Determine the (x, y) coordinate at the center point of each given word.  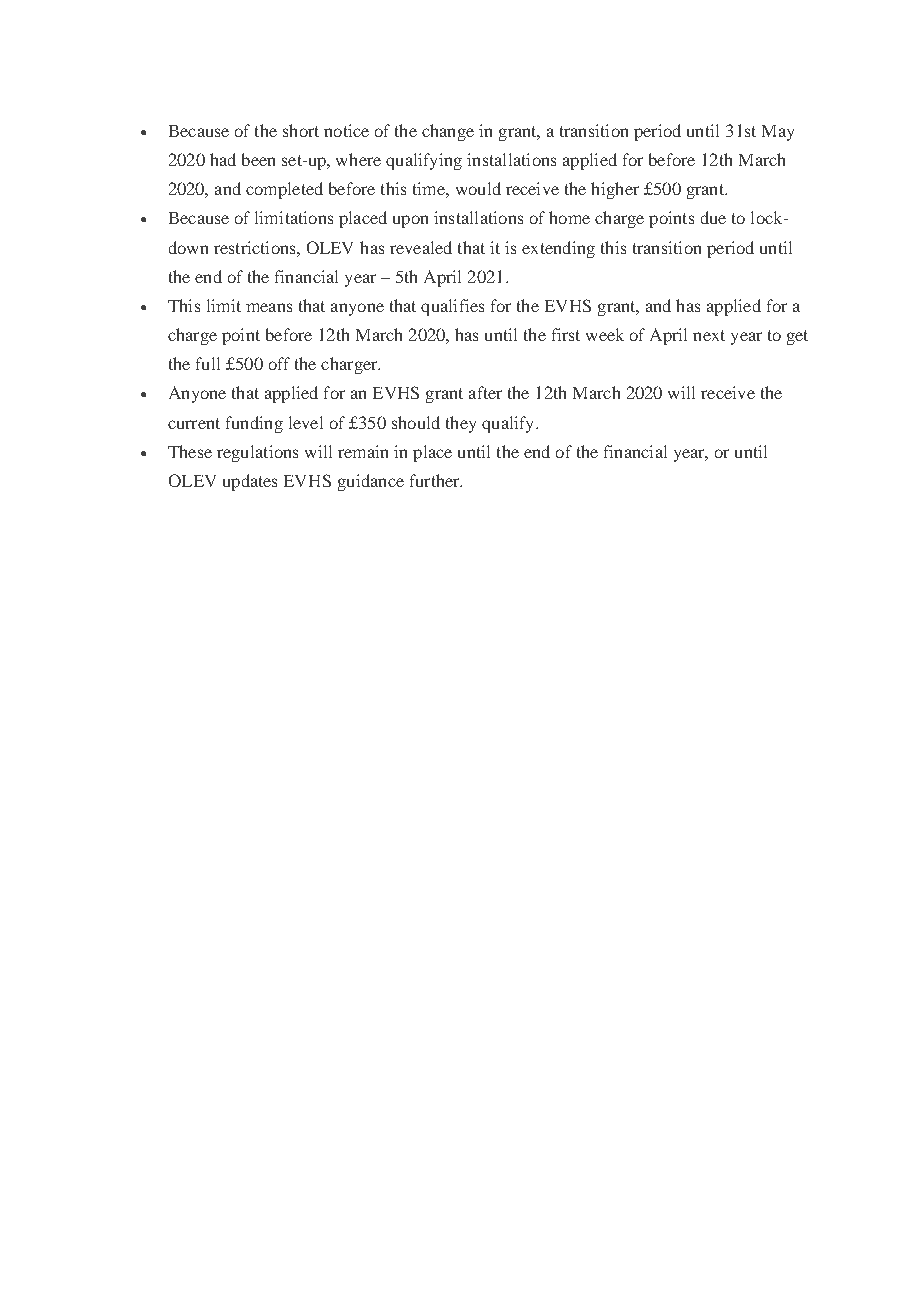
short (301, 130)
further (436, 480)
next (709, 335)
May (778, 133)
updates (250, 482)
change (448, 132)
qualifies (452, 307)
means (269, 307)
